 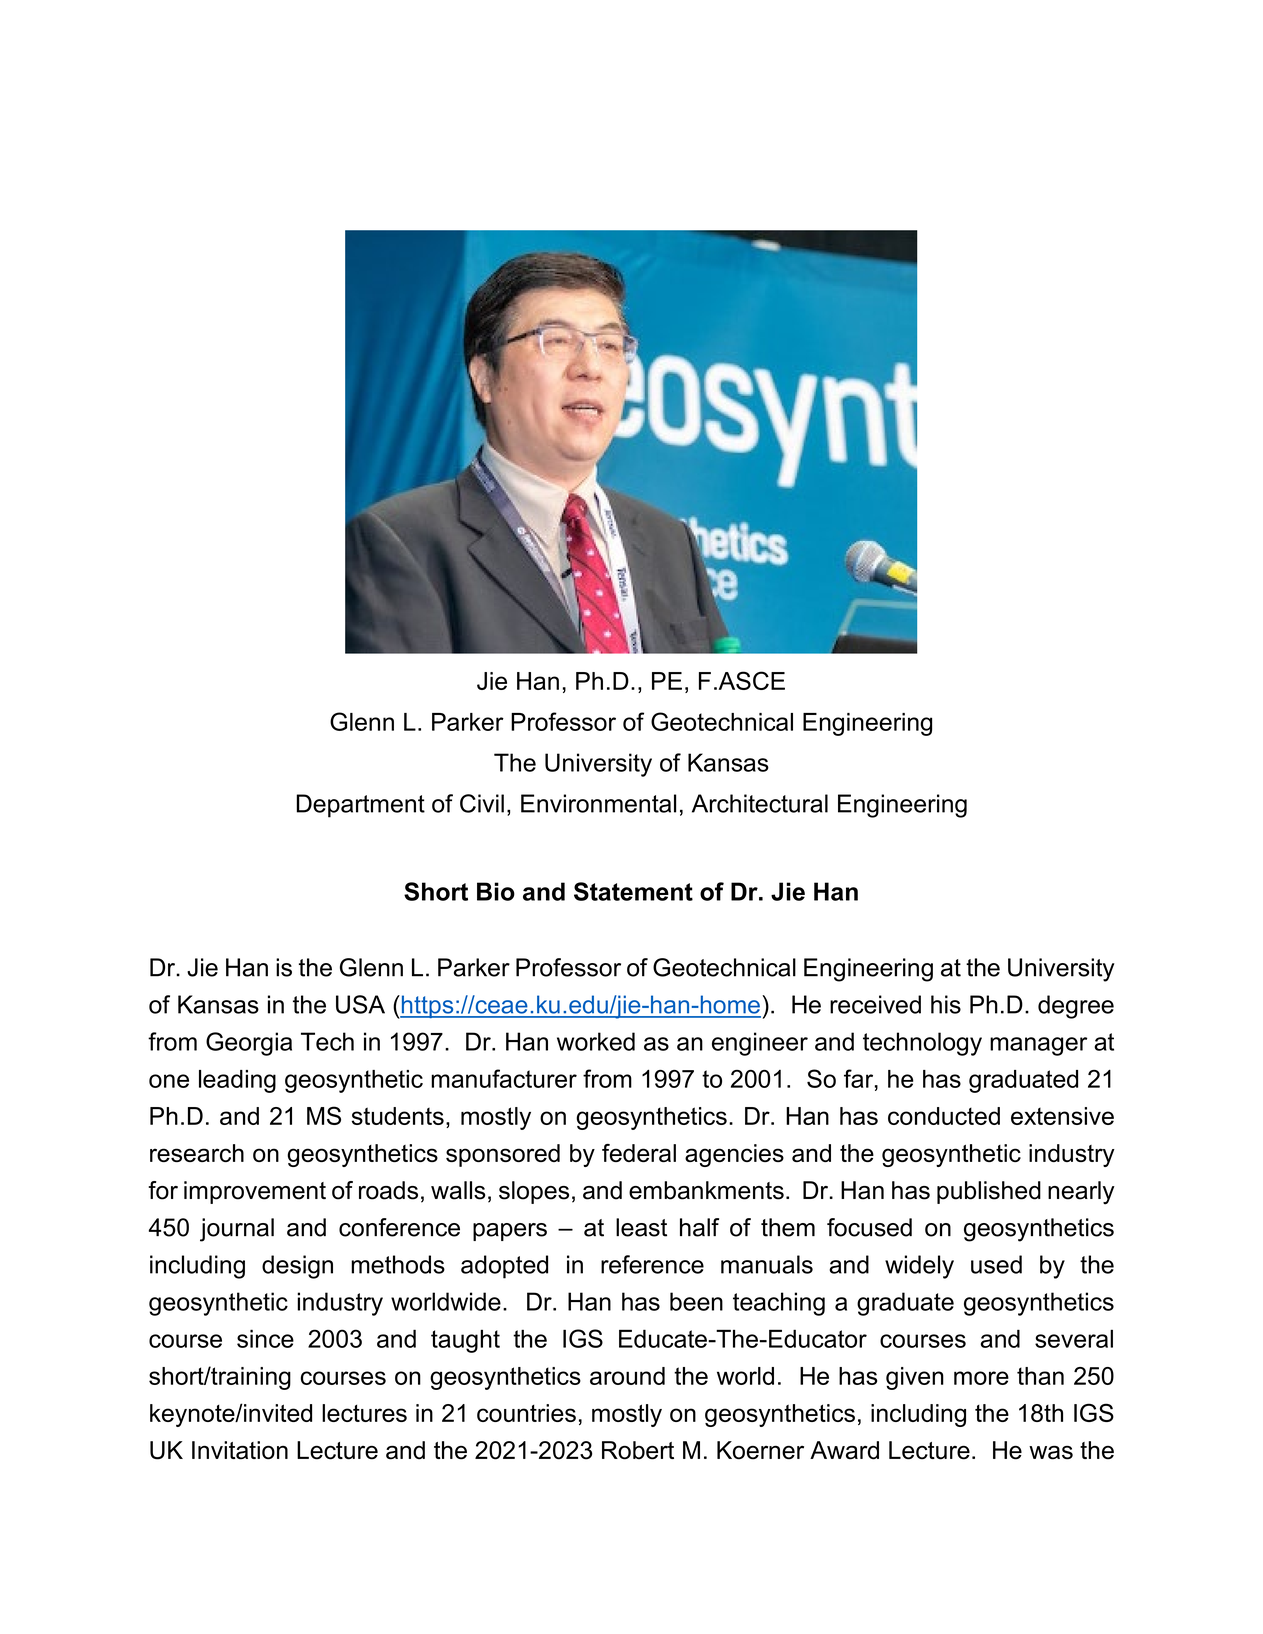 I want to click on Architectural, so click(x=760, y=803).
